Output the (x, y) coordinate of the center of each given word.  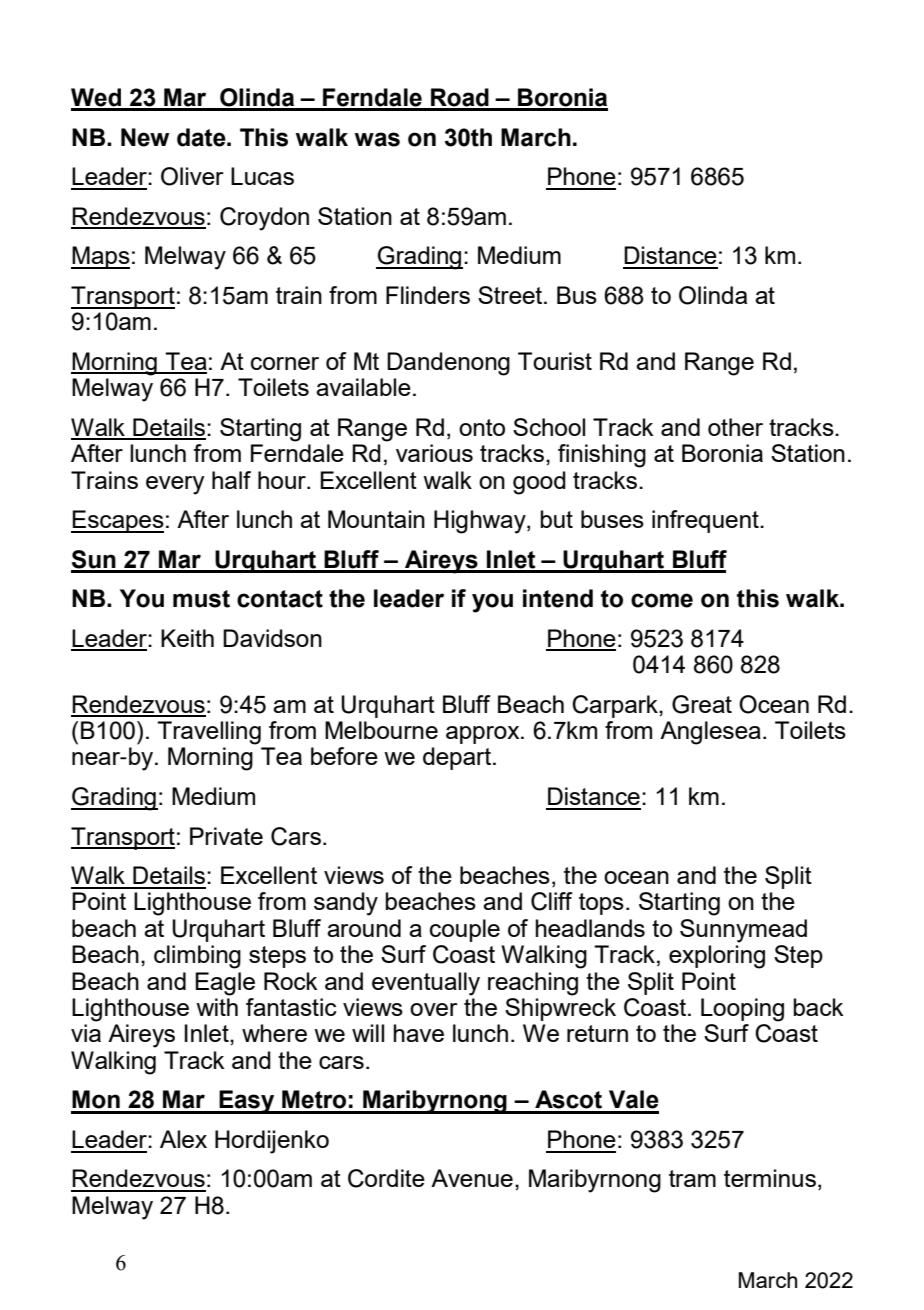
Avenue (472, 1178)
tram (692, 1178)
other (735, 427)
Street (510, 295)
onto (482, 427)
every (175, 485)
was (377, 139)
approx (484, 735)
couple (465, 930)
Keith (187, 638)
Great (702, 704)
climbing (197, 957)
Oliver (192, 176)
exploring (717, 957)
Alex (183, 1139)
